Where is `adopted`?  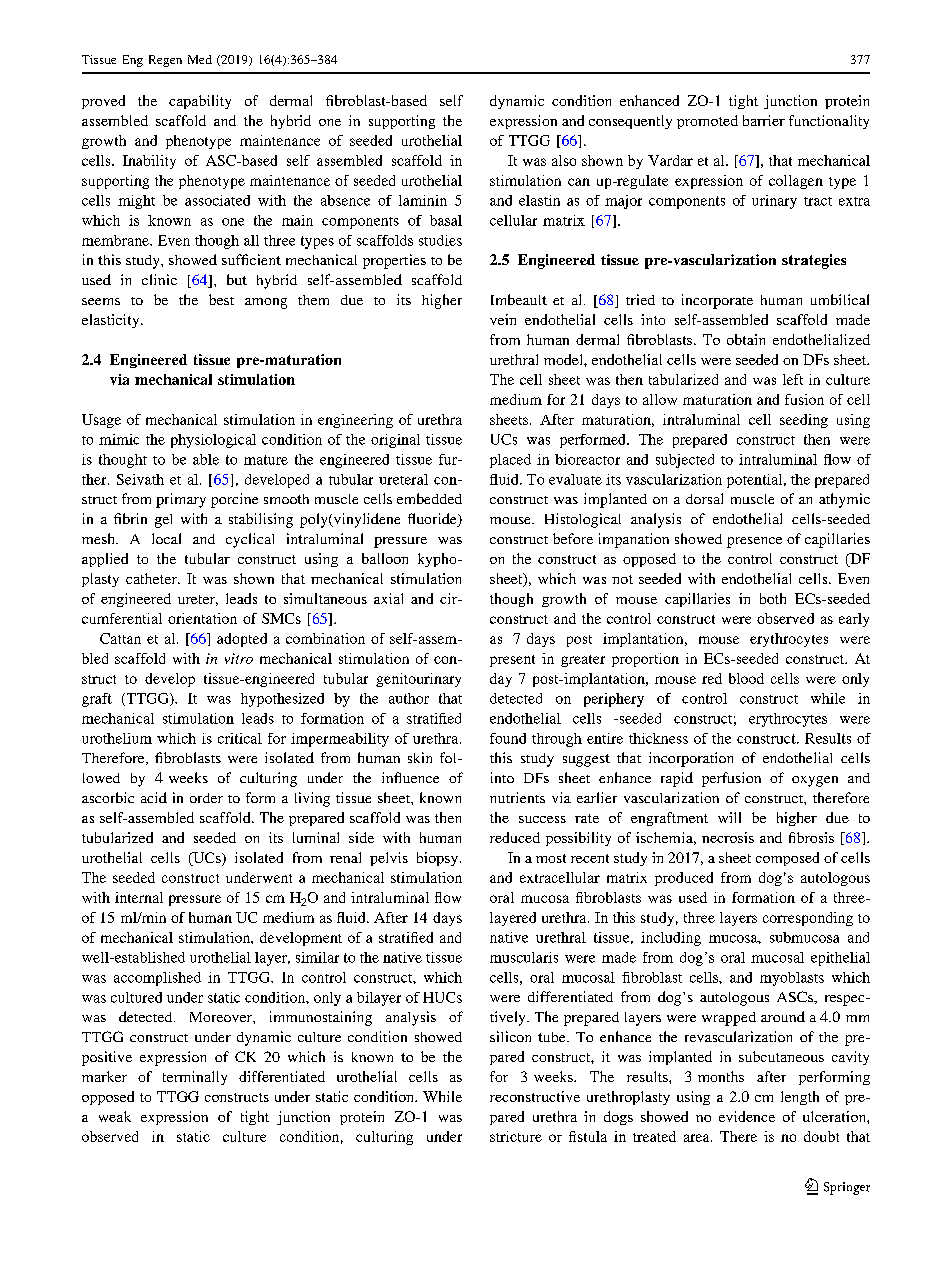 adopted is located at coordinates (242, 640).
